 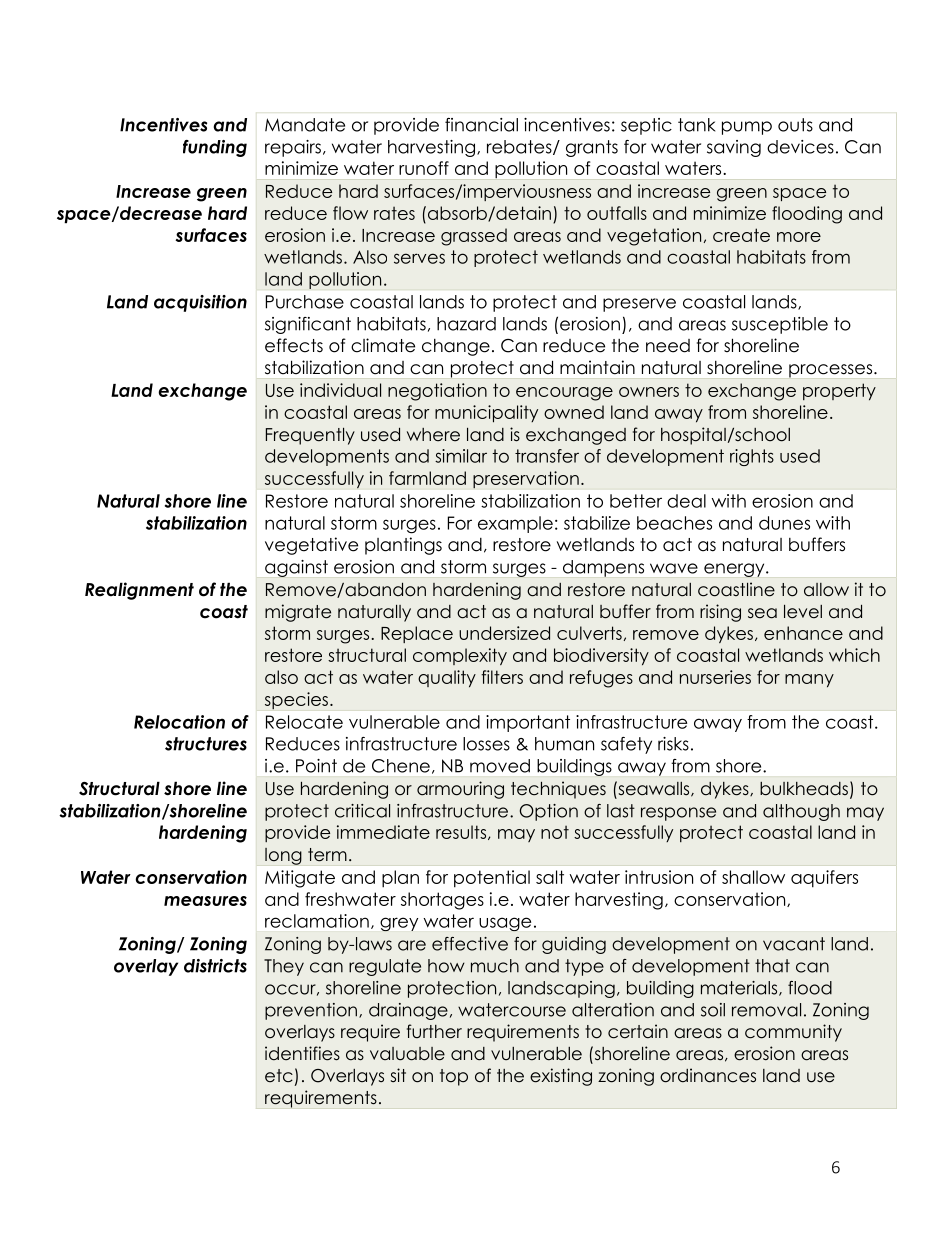 What do you see at coordinates (206, 744) in the screenshot?
I see `structures` at bounding box center [206, 744].
